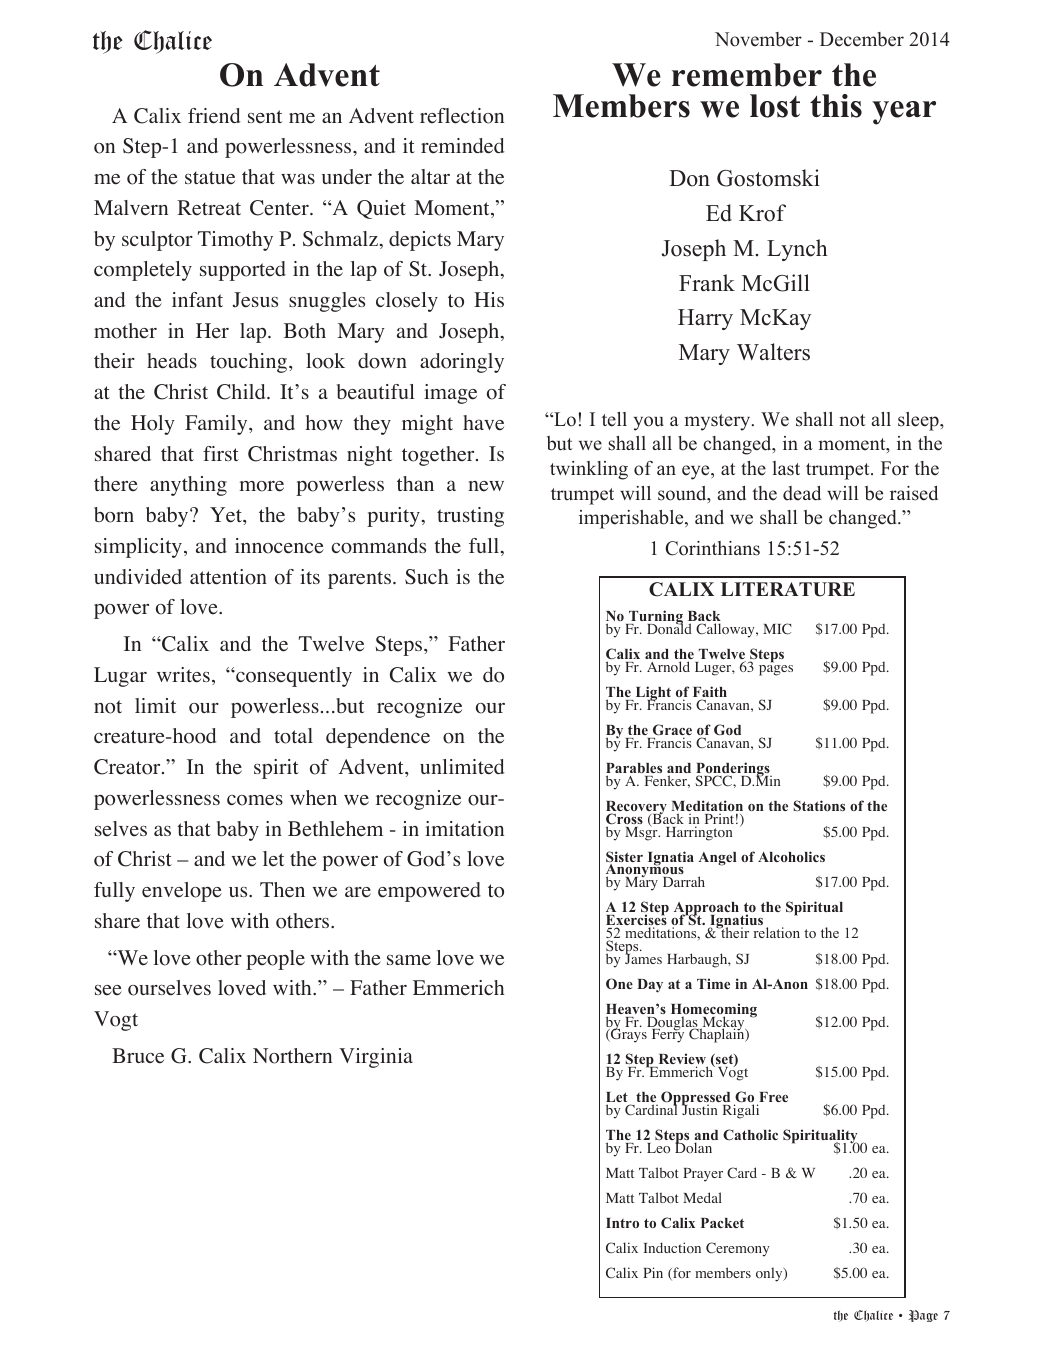 The width and height of the image is (1044, 1352). Describe the element at coordinates (462, 363) in the image. I see `adoringly` at that location.
